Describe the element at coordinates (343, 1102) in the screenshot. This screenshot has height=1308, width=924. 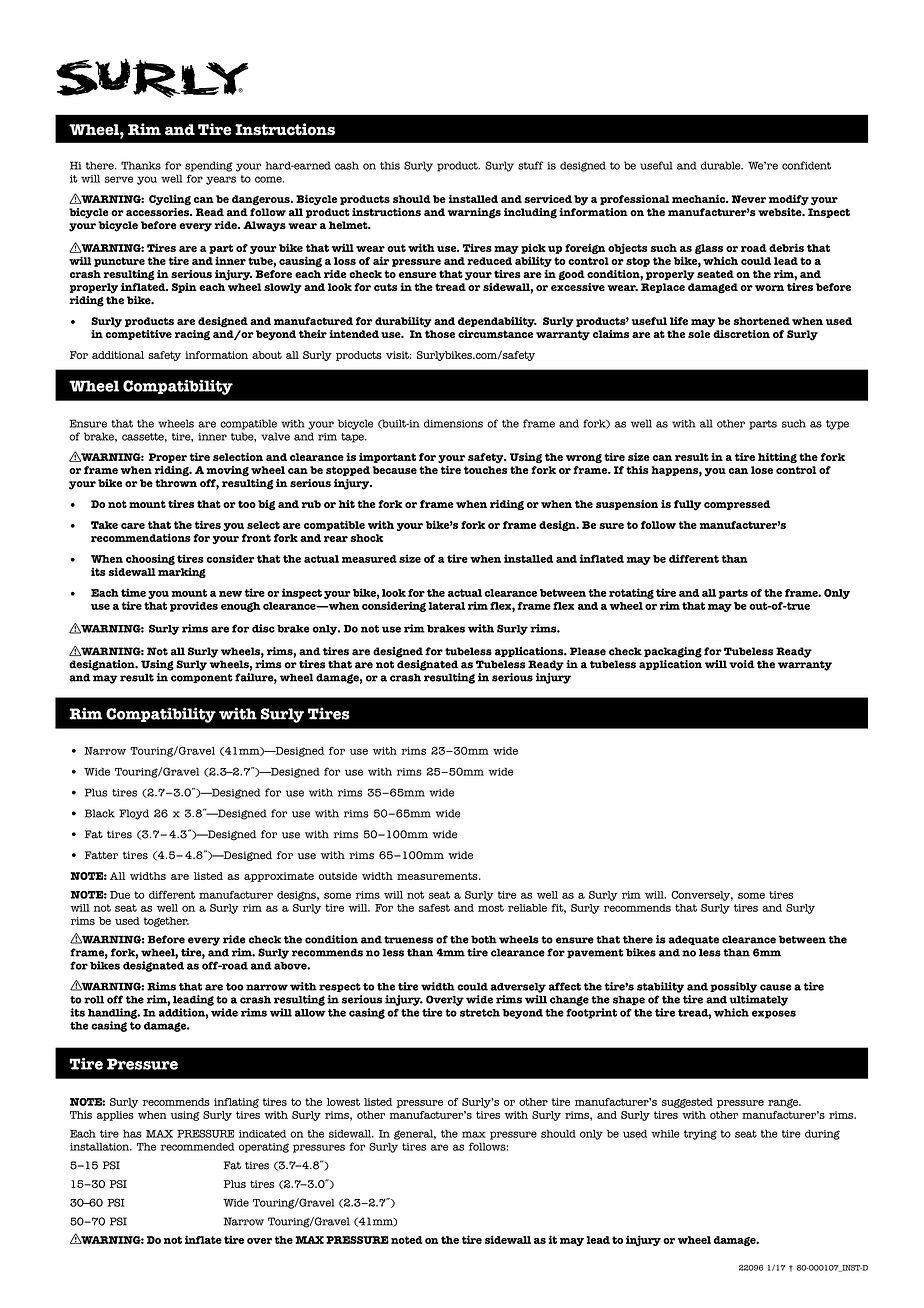
I see `lowest` at that location.
